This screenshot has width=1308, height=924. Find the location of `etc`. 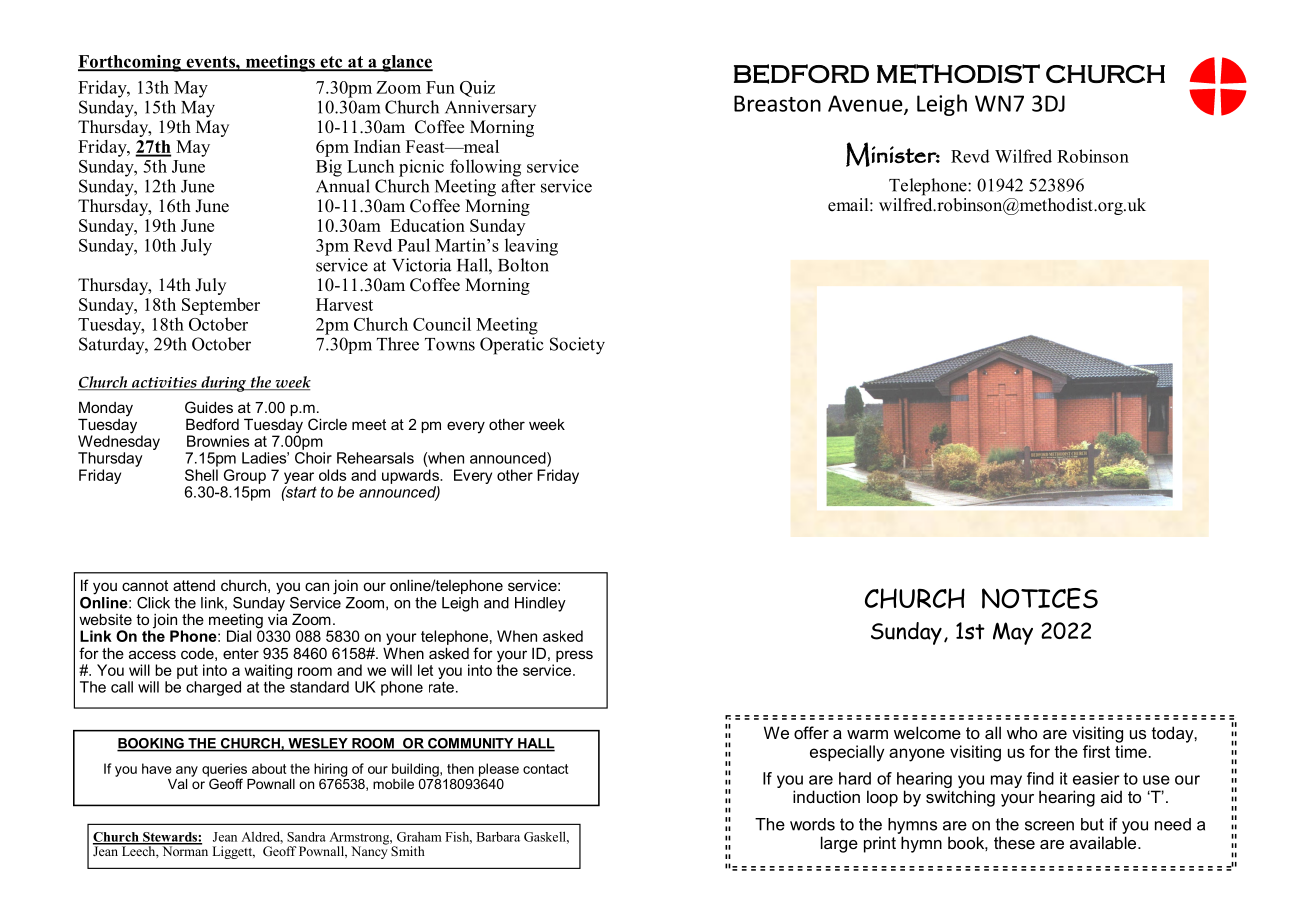

etc is located at coordinates (331, 63).
